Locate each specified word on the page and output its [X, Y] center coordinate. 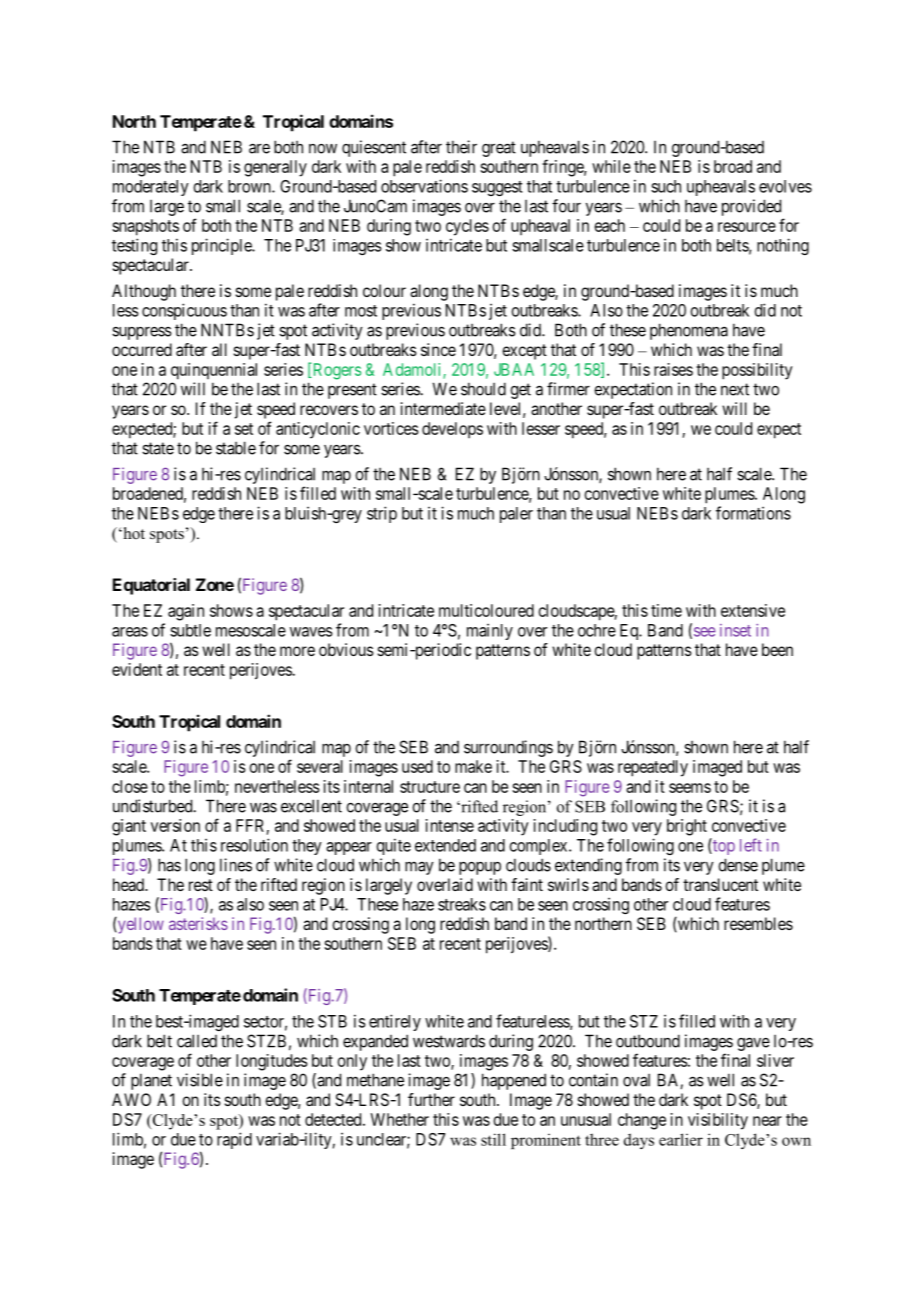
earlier [681, 1139]
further [431, 1099]
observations [424, 186]
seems [690, 788]
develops [452, 430]
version [175, 825]
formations [753, 513]
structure [430, 787]
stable [236, 448]
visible [200, 1080]
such [666, 186]
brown [250, 186]
